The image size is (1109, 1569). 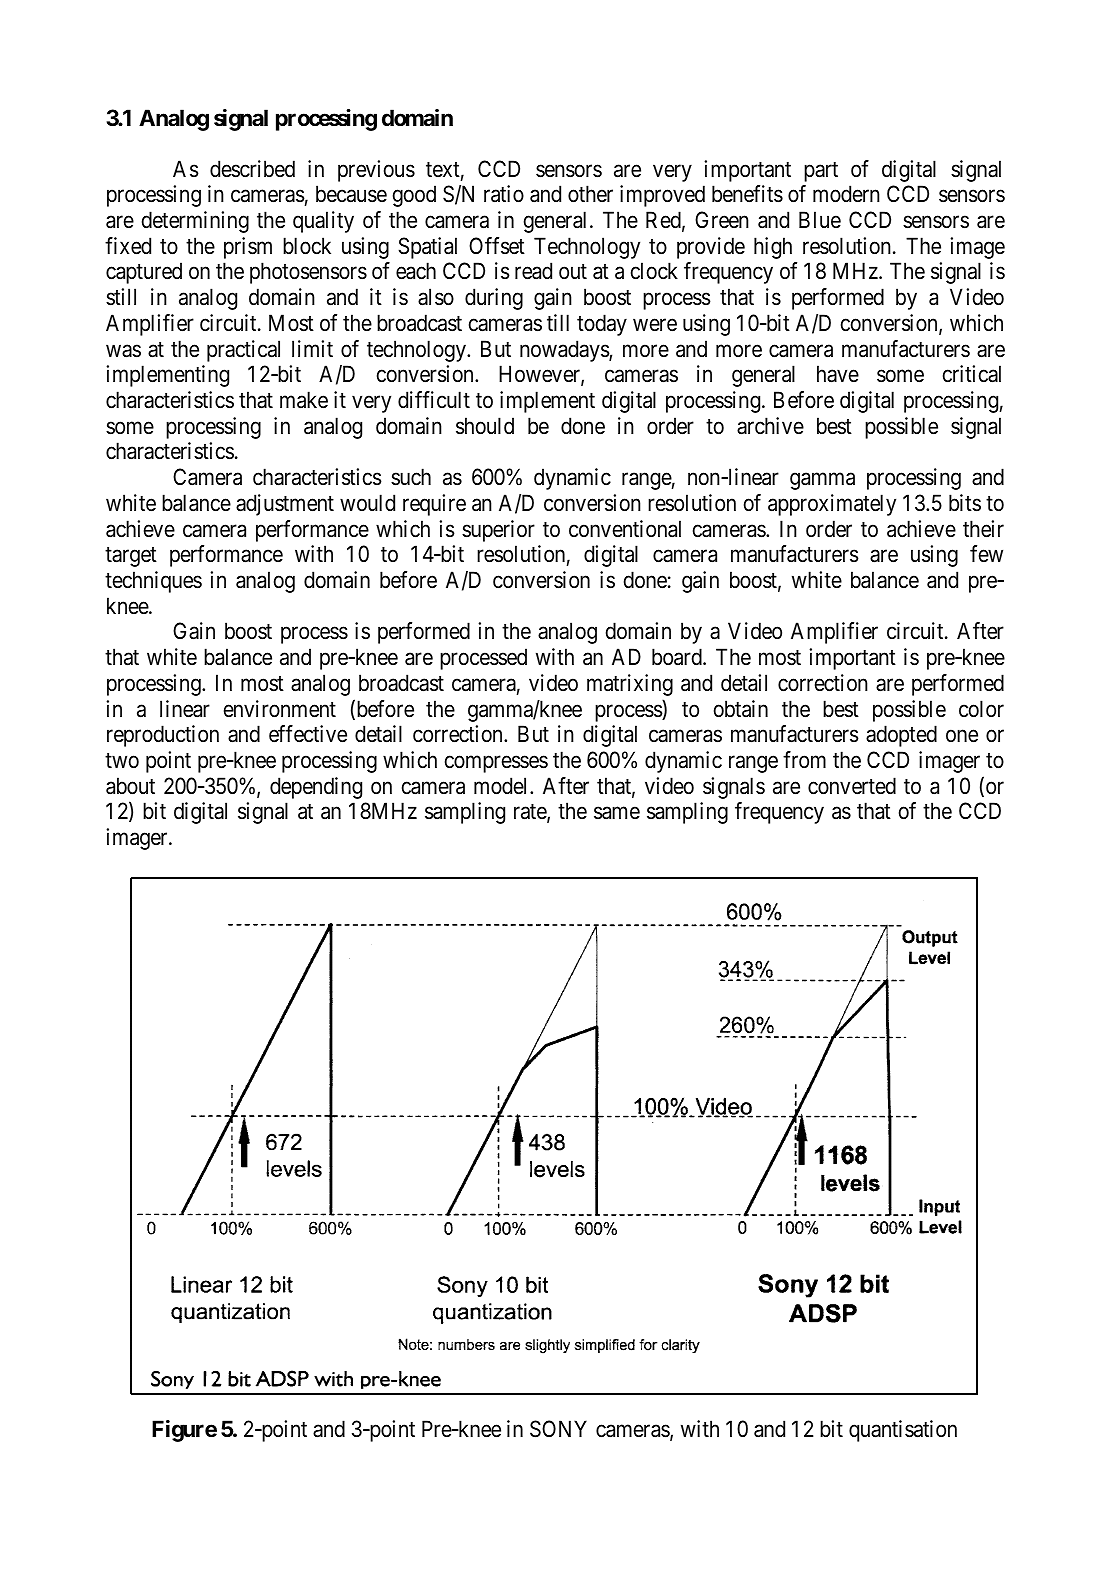 What do you see at coordinates (852, 786) in the image?
I see `converted` at bounding box center [852, 786].
